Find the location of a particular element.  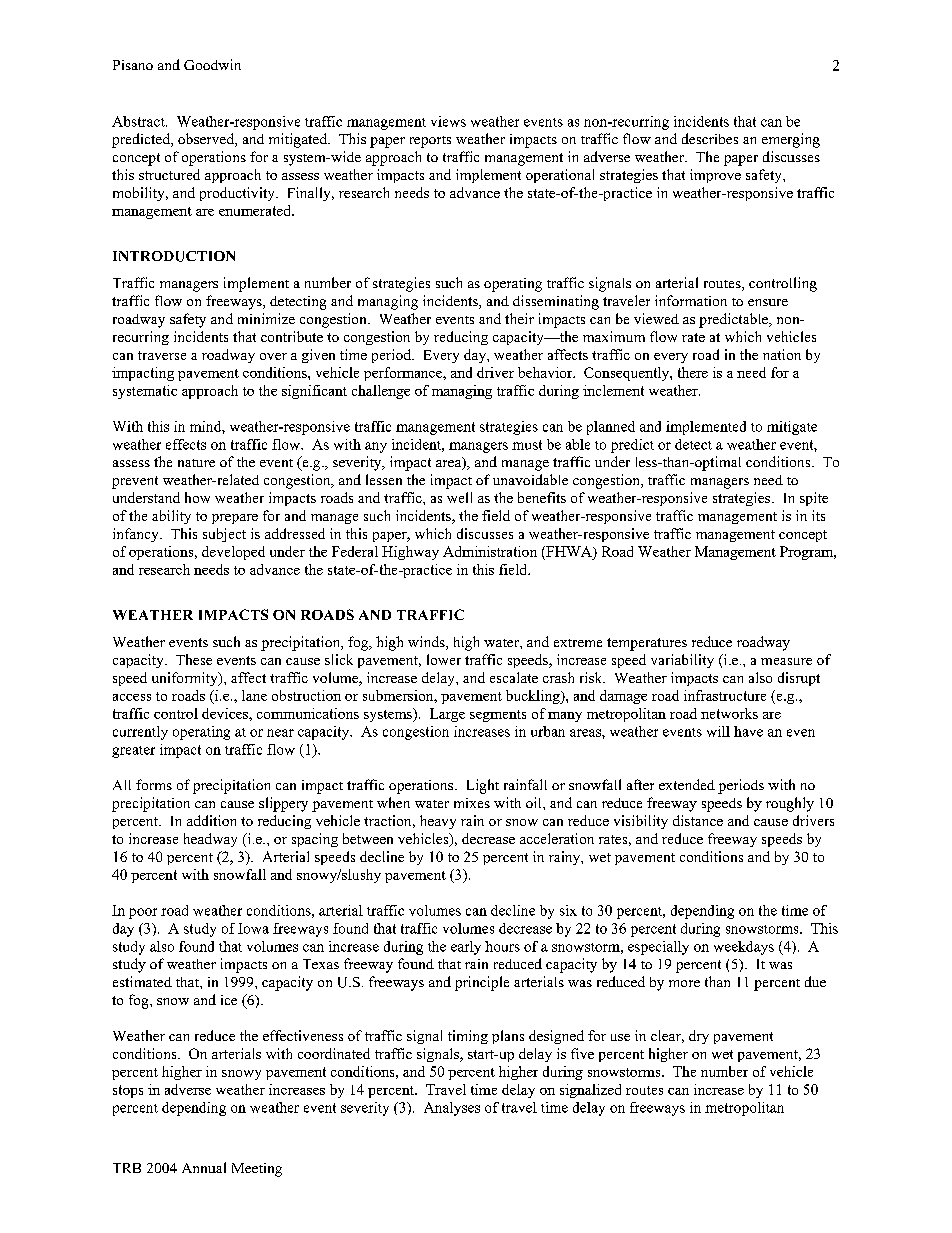

dry is located at coordinates (699, 1037).
